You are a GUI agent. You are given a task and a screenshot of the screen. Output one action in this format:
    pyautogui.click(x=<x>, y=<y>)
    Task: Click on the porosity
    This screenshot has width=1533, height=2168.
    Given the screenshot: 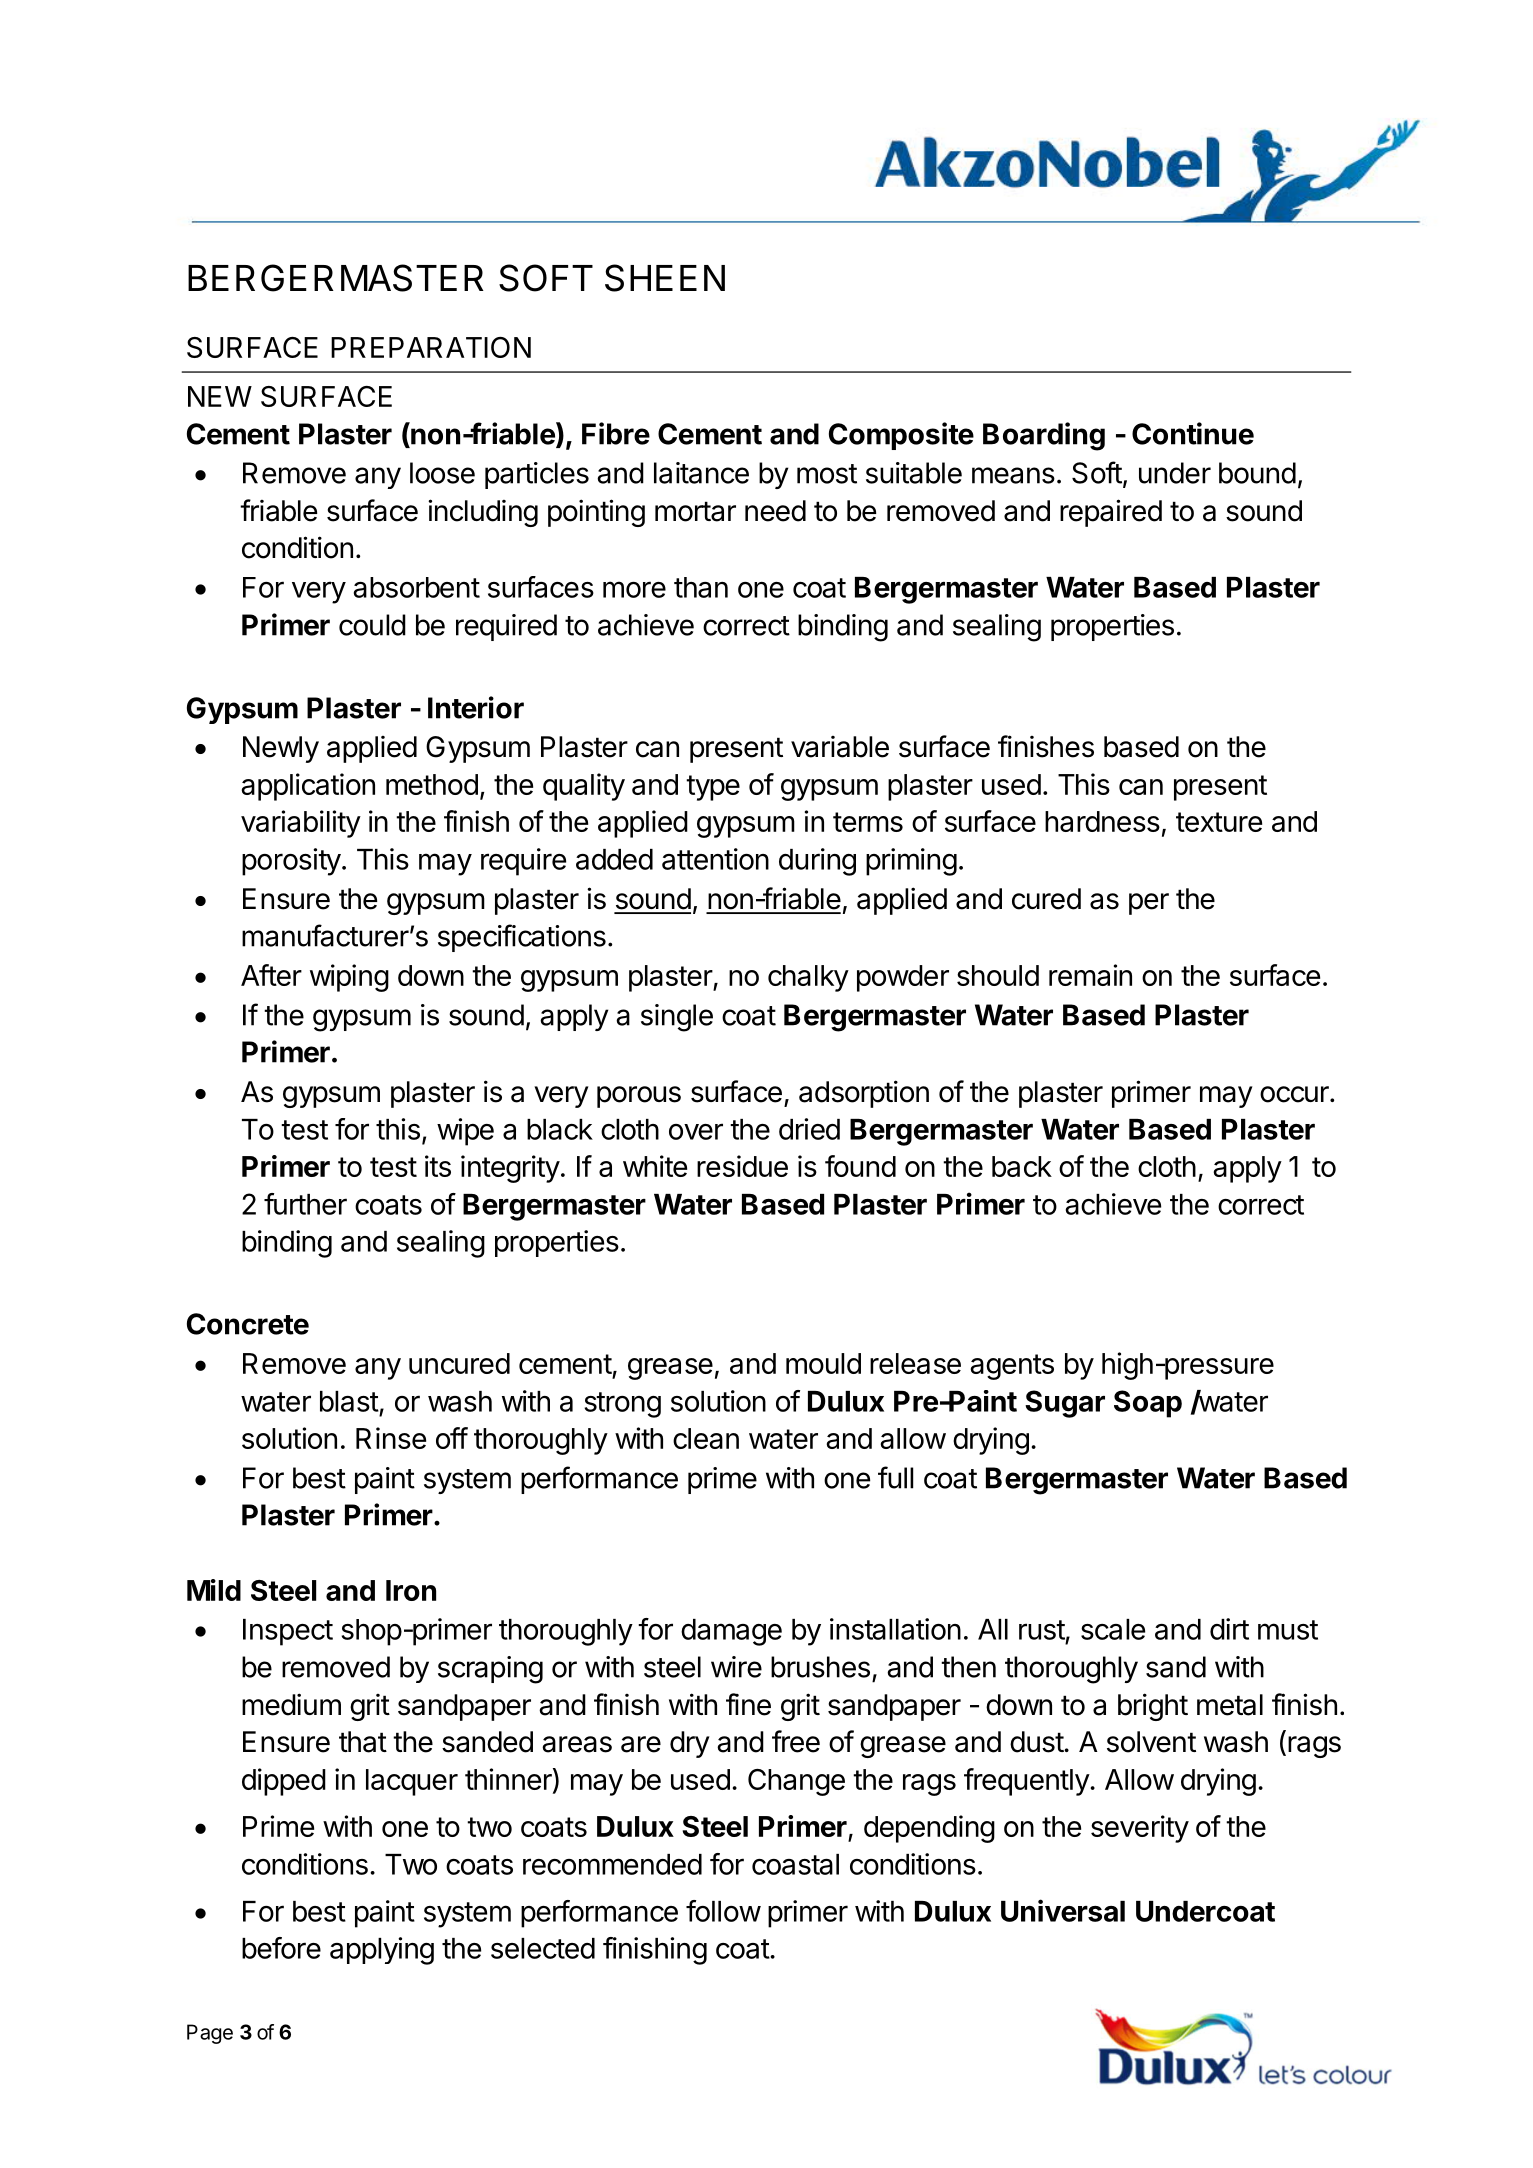 What is the action you would take?
    pyautogui.click(x=291, y=862)
